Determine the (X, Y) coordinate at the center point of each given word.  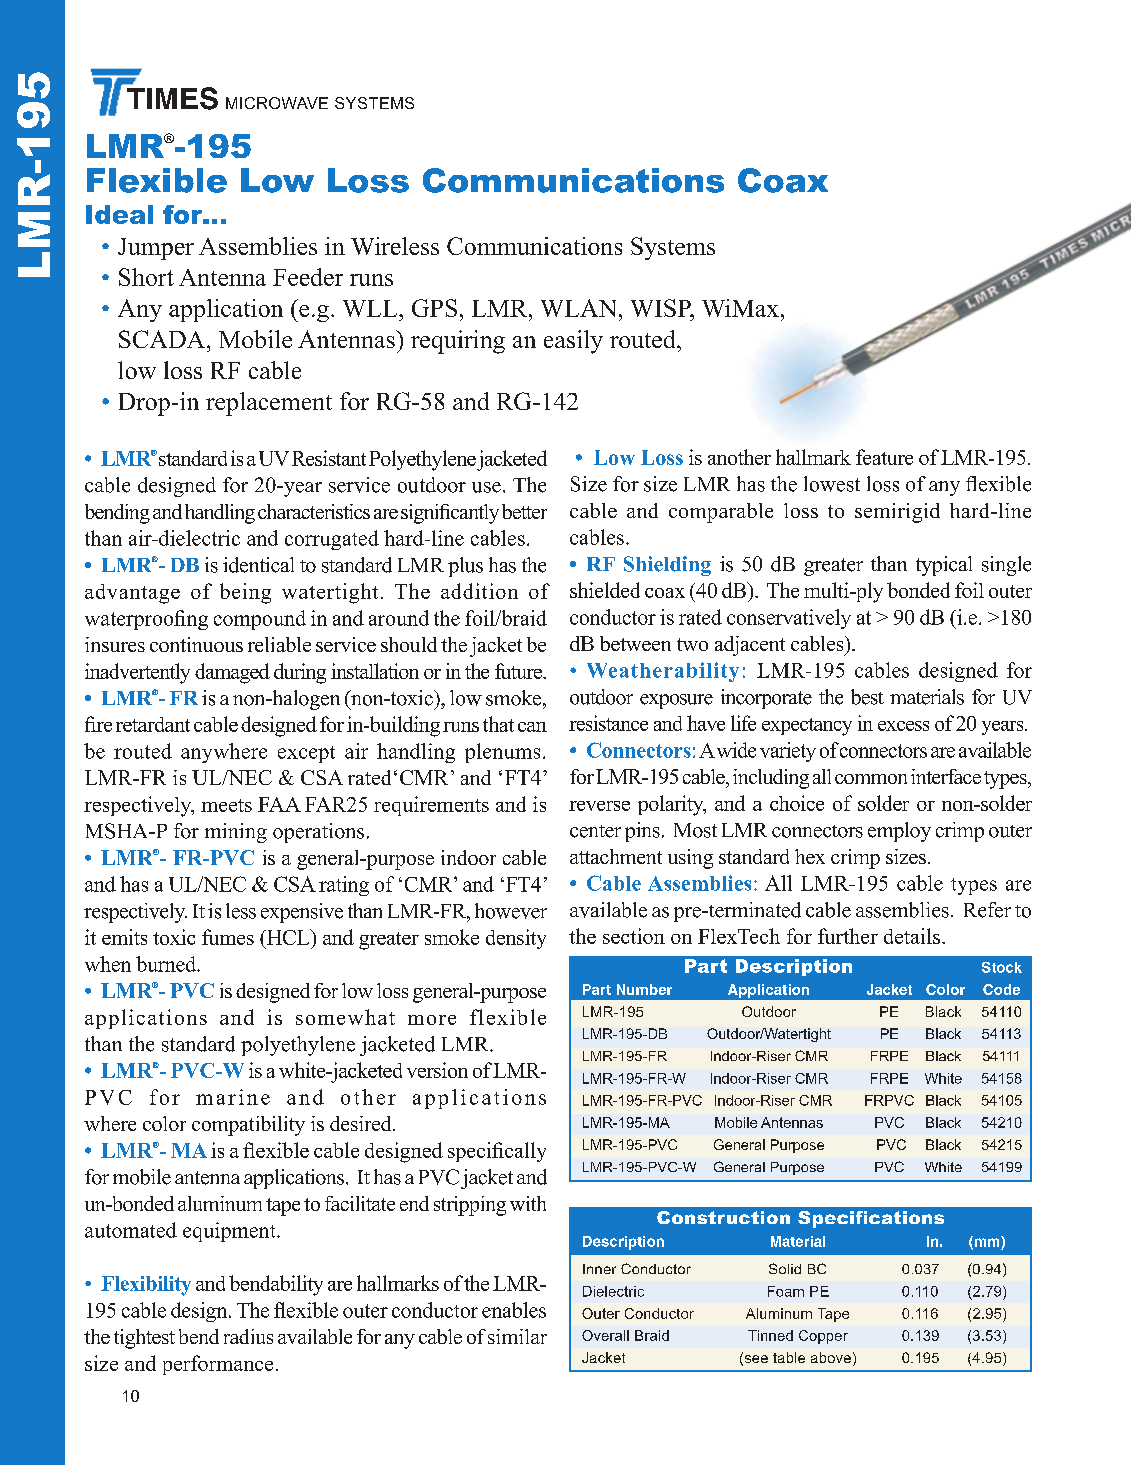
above (831, 1357)
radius (248, 1336)
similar (517, 1336)
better (524, 511)
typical (944, 566)
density (516, 939)
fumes (228, 937)
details (913, 936)
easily (573, 342)
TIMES (172, 98)
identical (258, 565)
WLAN (578, 308)
